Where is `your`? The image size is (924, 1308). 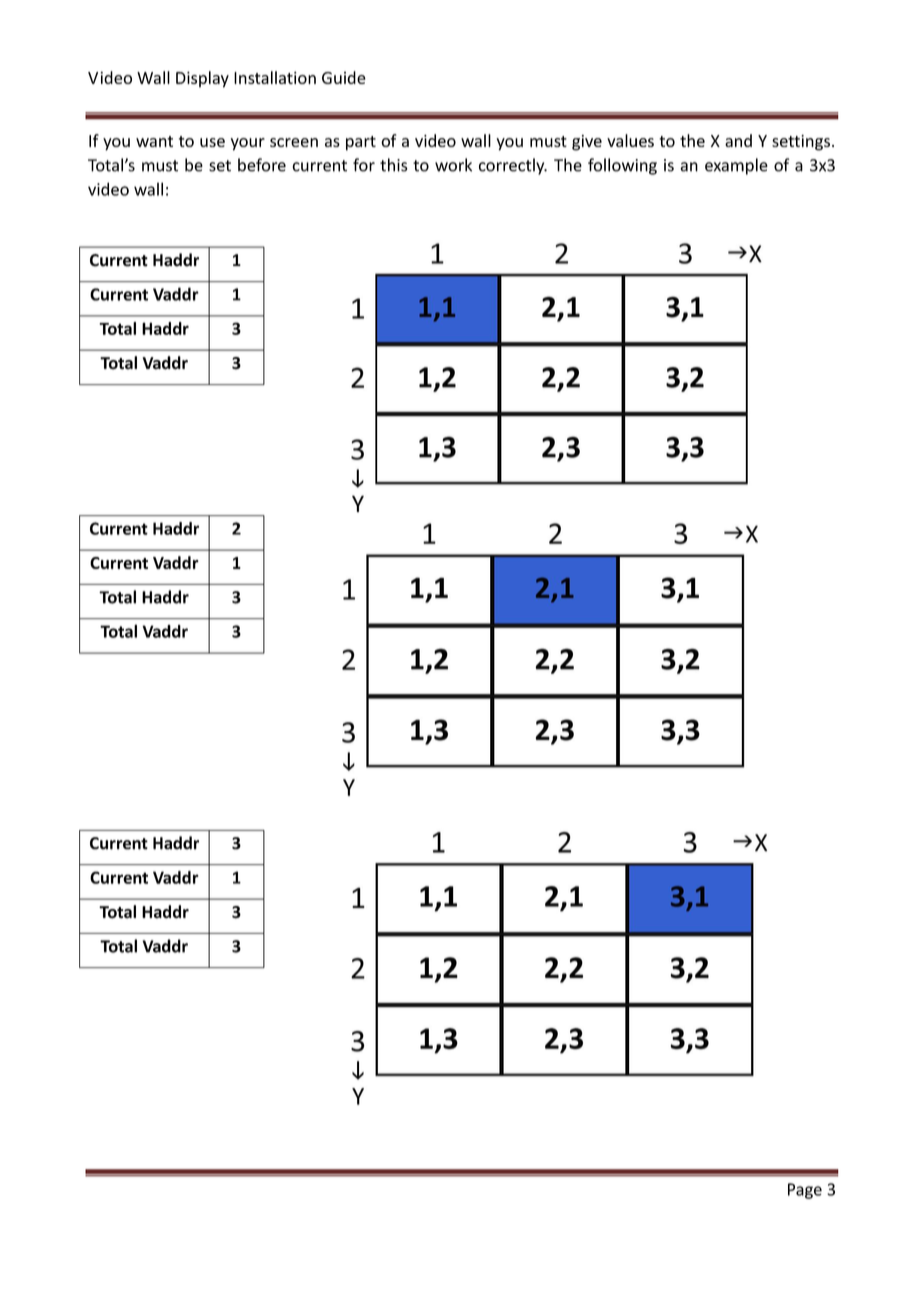
your is located at coordinates (248, 144).
